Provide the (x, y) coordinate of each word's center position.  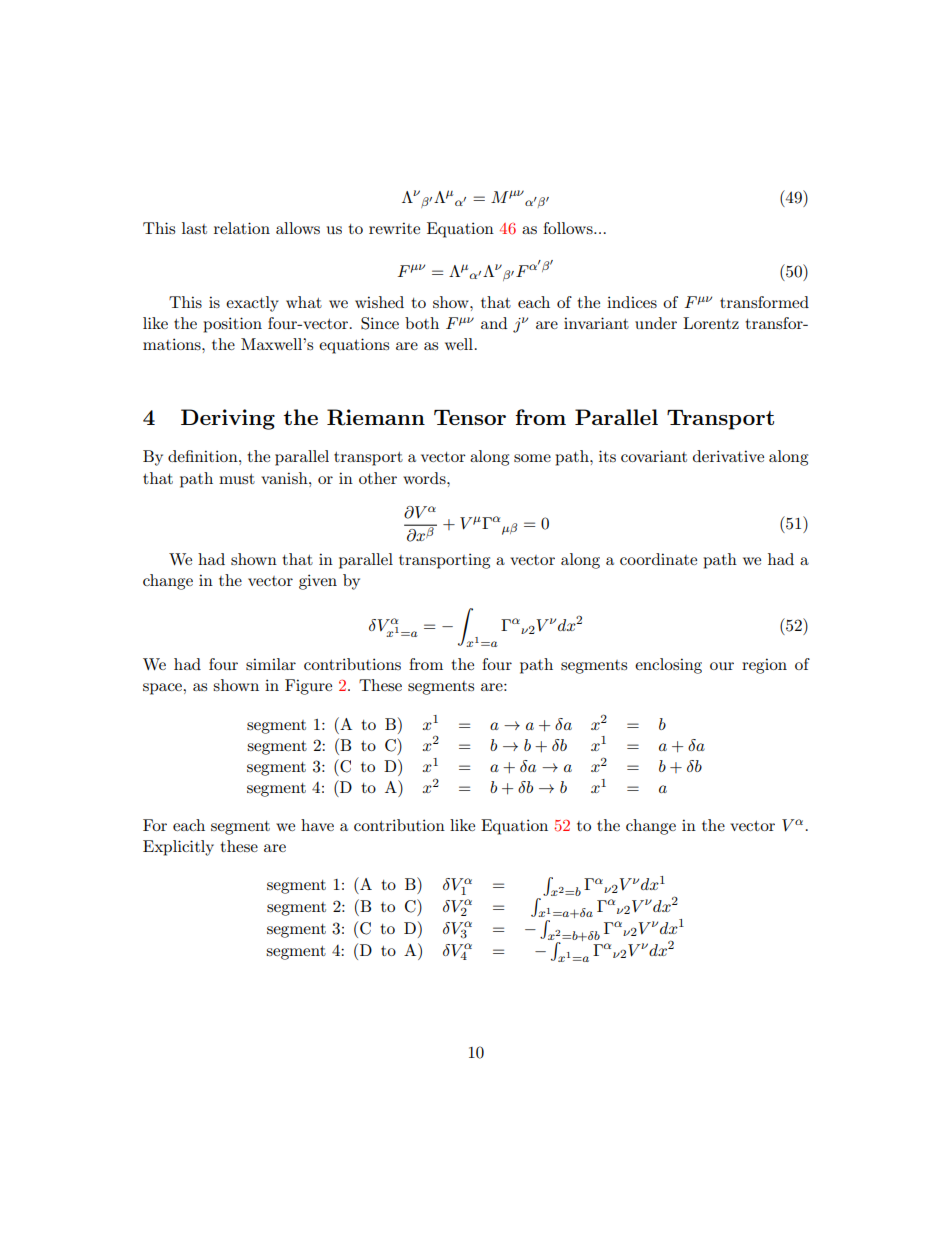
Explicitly (178, 848)
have (317, 825)
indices (632, 302)
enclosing (668, 666)
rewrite (394, 228)
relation (242, 228)
